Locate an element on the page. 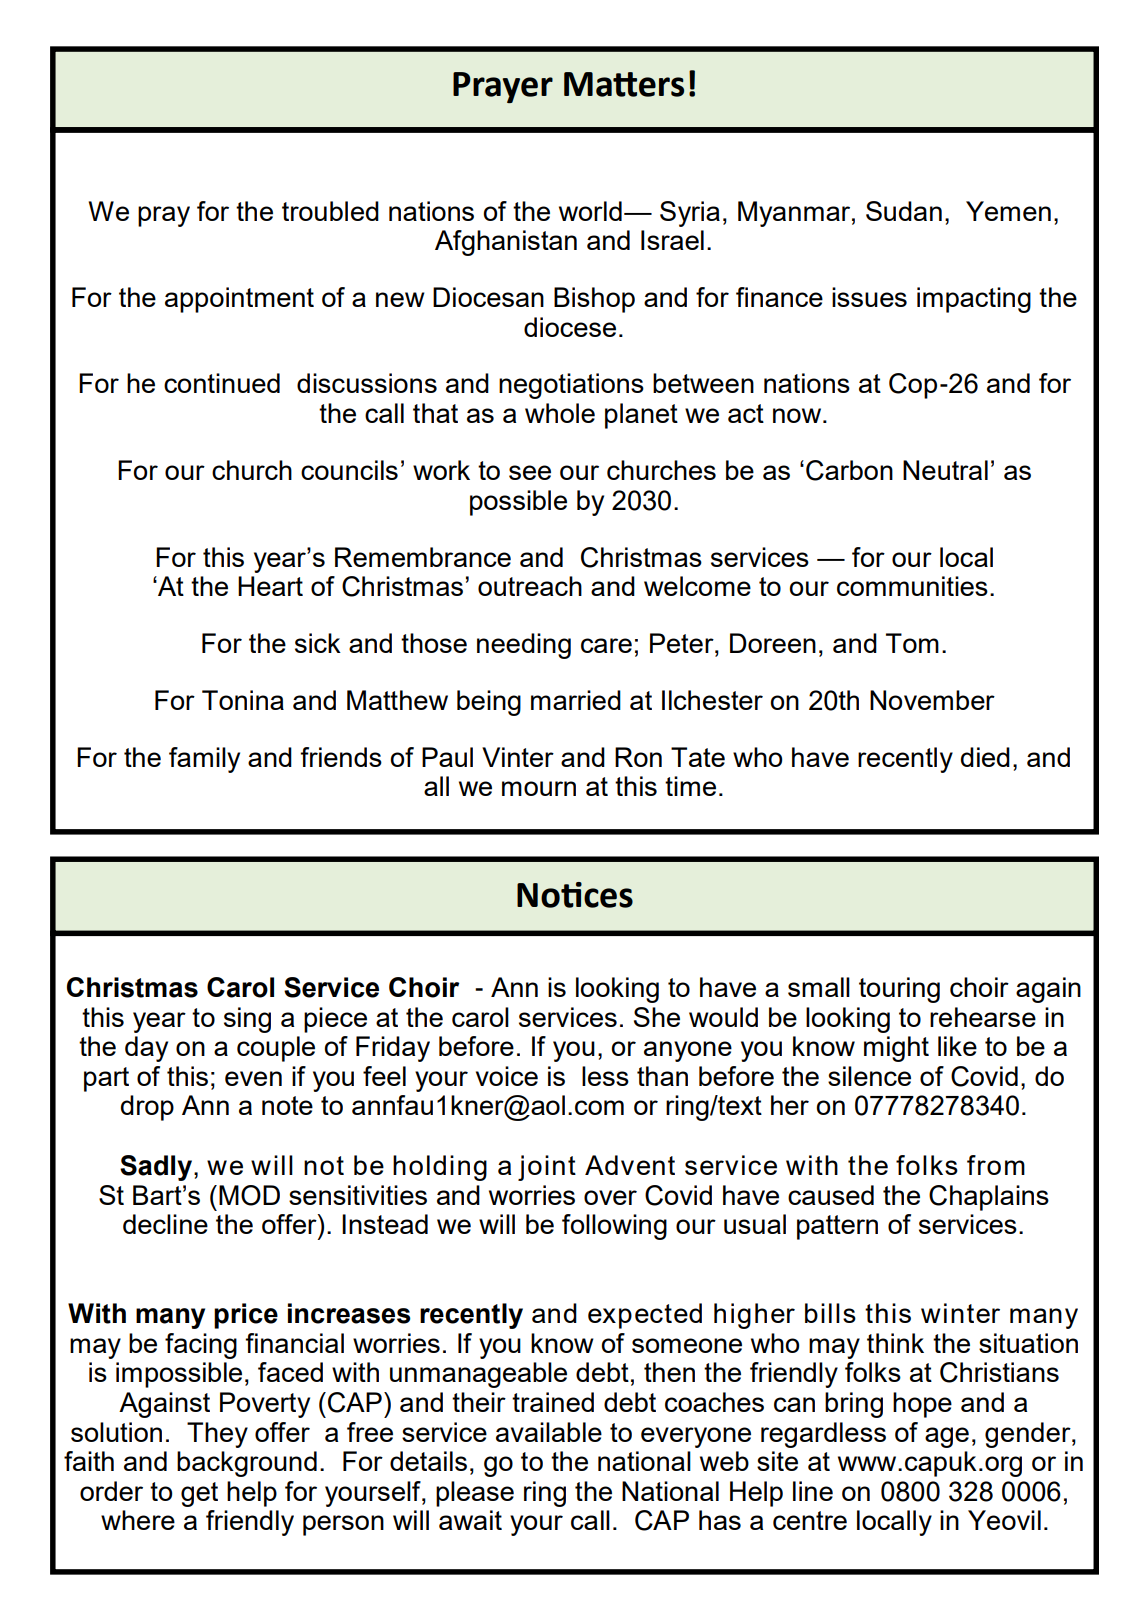 The image size is (1146, 1621). get is located at coordinates (199, 1494).
